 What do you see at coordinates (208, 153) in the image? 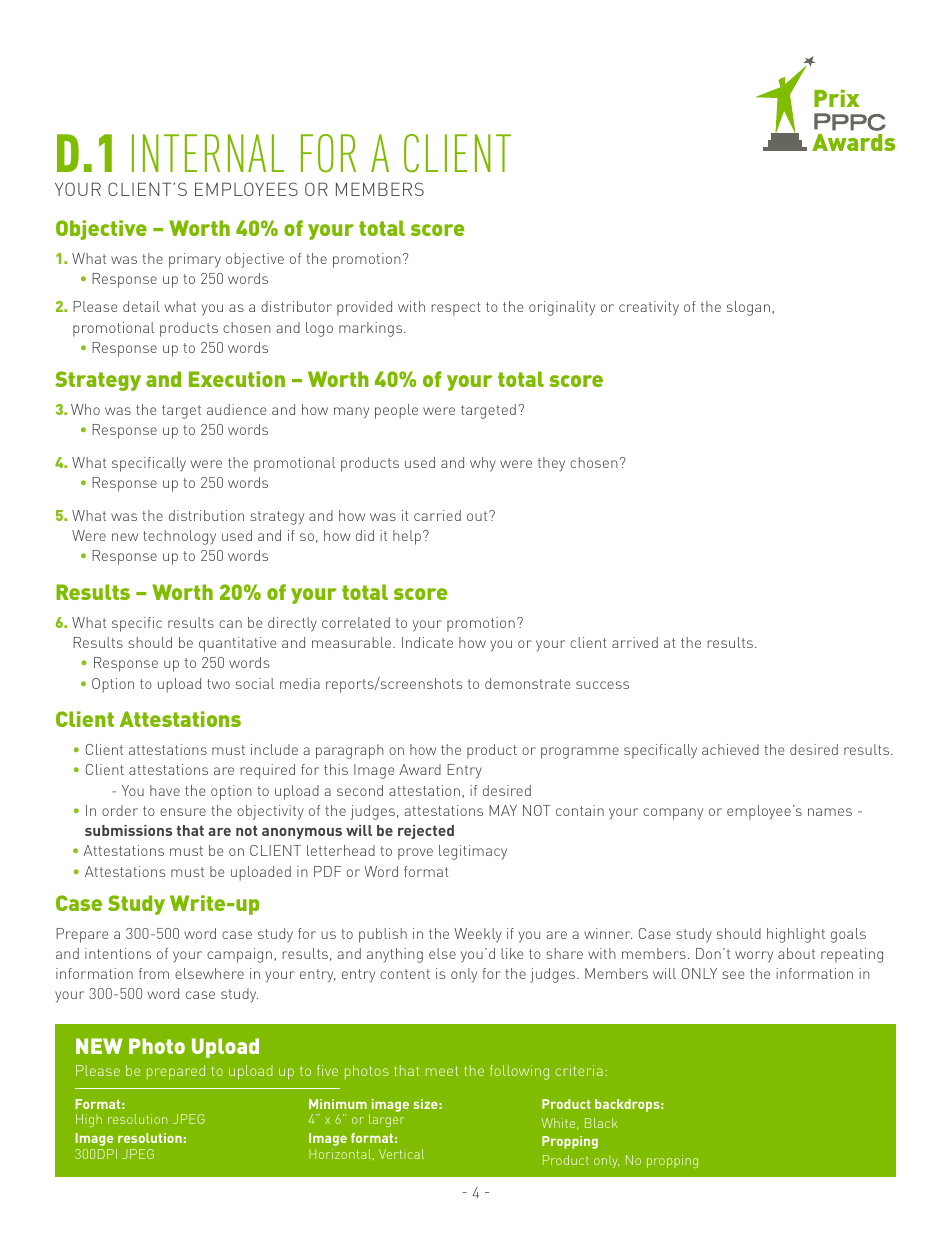
I see `INTERNAL` at bounding box center [208, 153].
